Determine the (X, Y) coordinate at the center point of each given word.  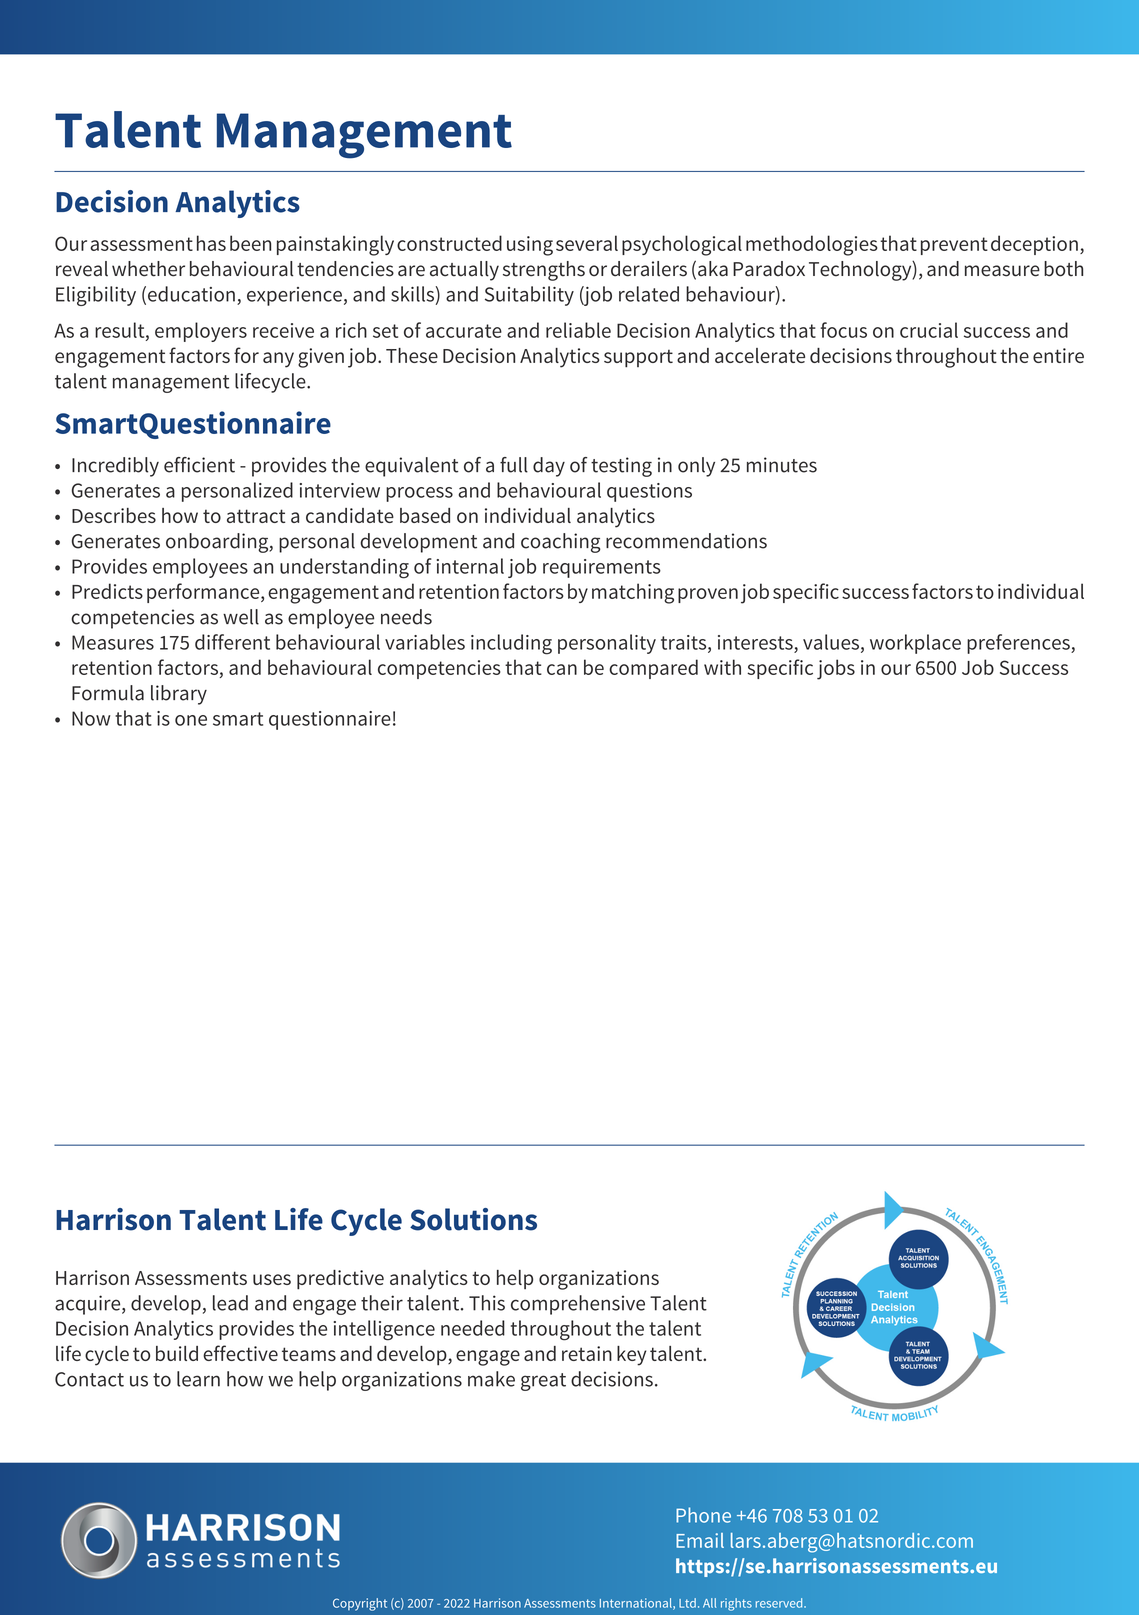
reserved (780, 1603)
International (637, 1604)
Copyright (360, 1604)
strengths (544, 271)
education (191, 294)
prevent (954, 246)
